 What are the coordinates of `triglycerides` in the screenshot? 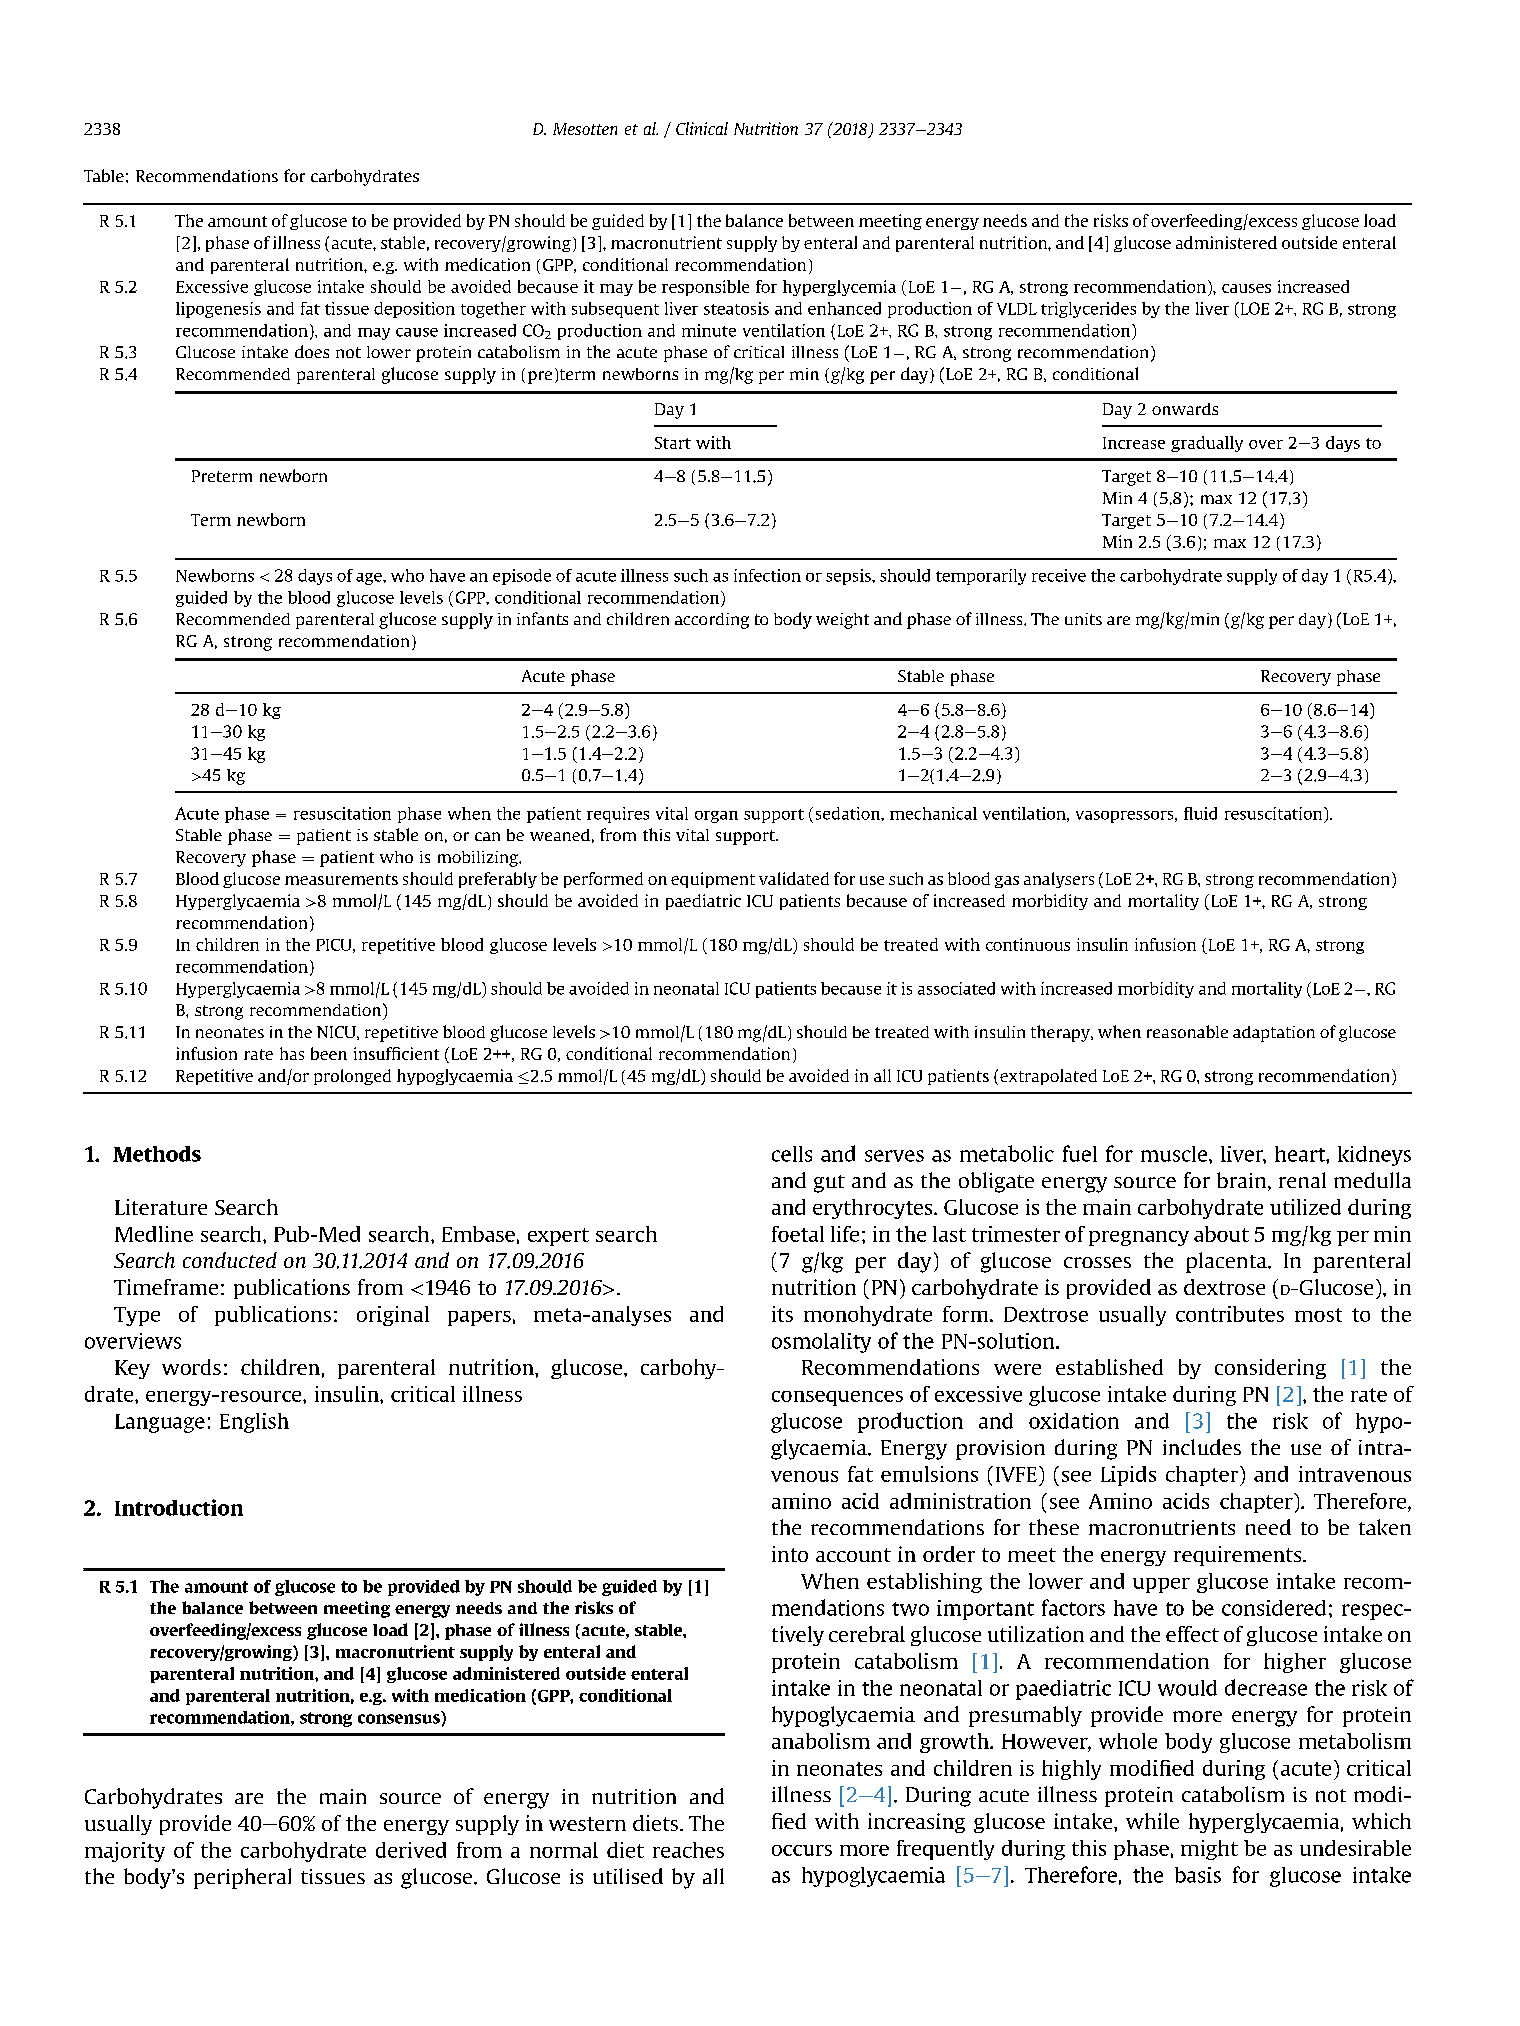 It's located at (1088, 310).
